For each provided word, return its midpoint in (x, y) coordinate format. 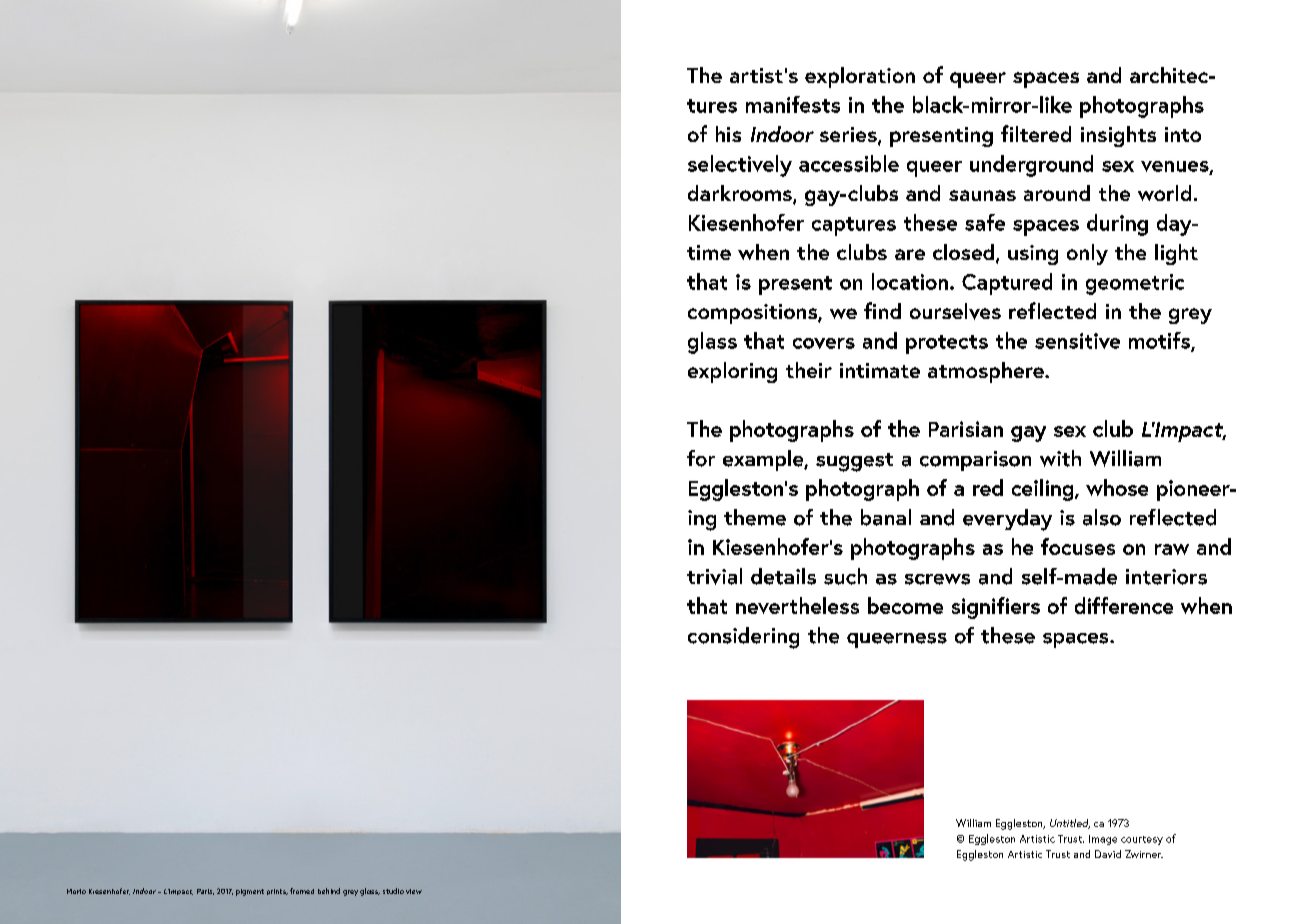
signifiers (996, 608)
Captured (1007, 284)
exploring (732, 372)
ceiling (1044, 490)
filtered (1036, 133)
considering (743, 638)
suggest (854, 462)
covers (824, 343)
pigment (250, 892)
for (701, 458)
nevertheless (797, 605)
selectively (740, 166)
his (728, 134)
